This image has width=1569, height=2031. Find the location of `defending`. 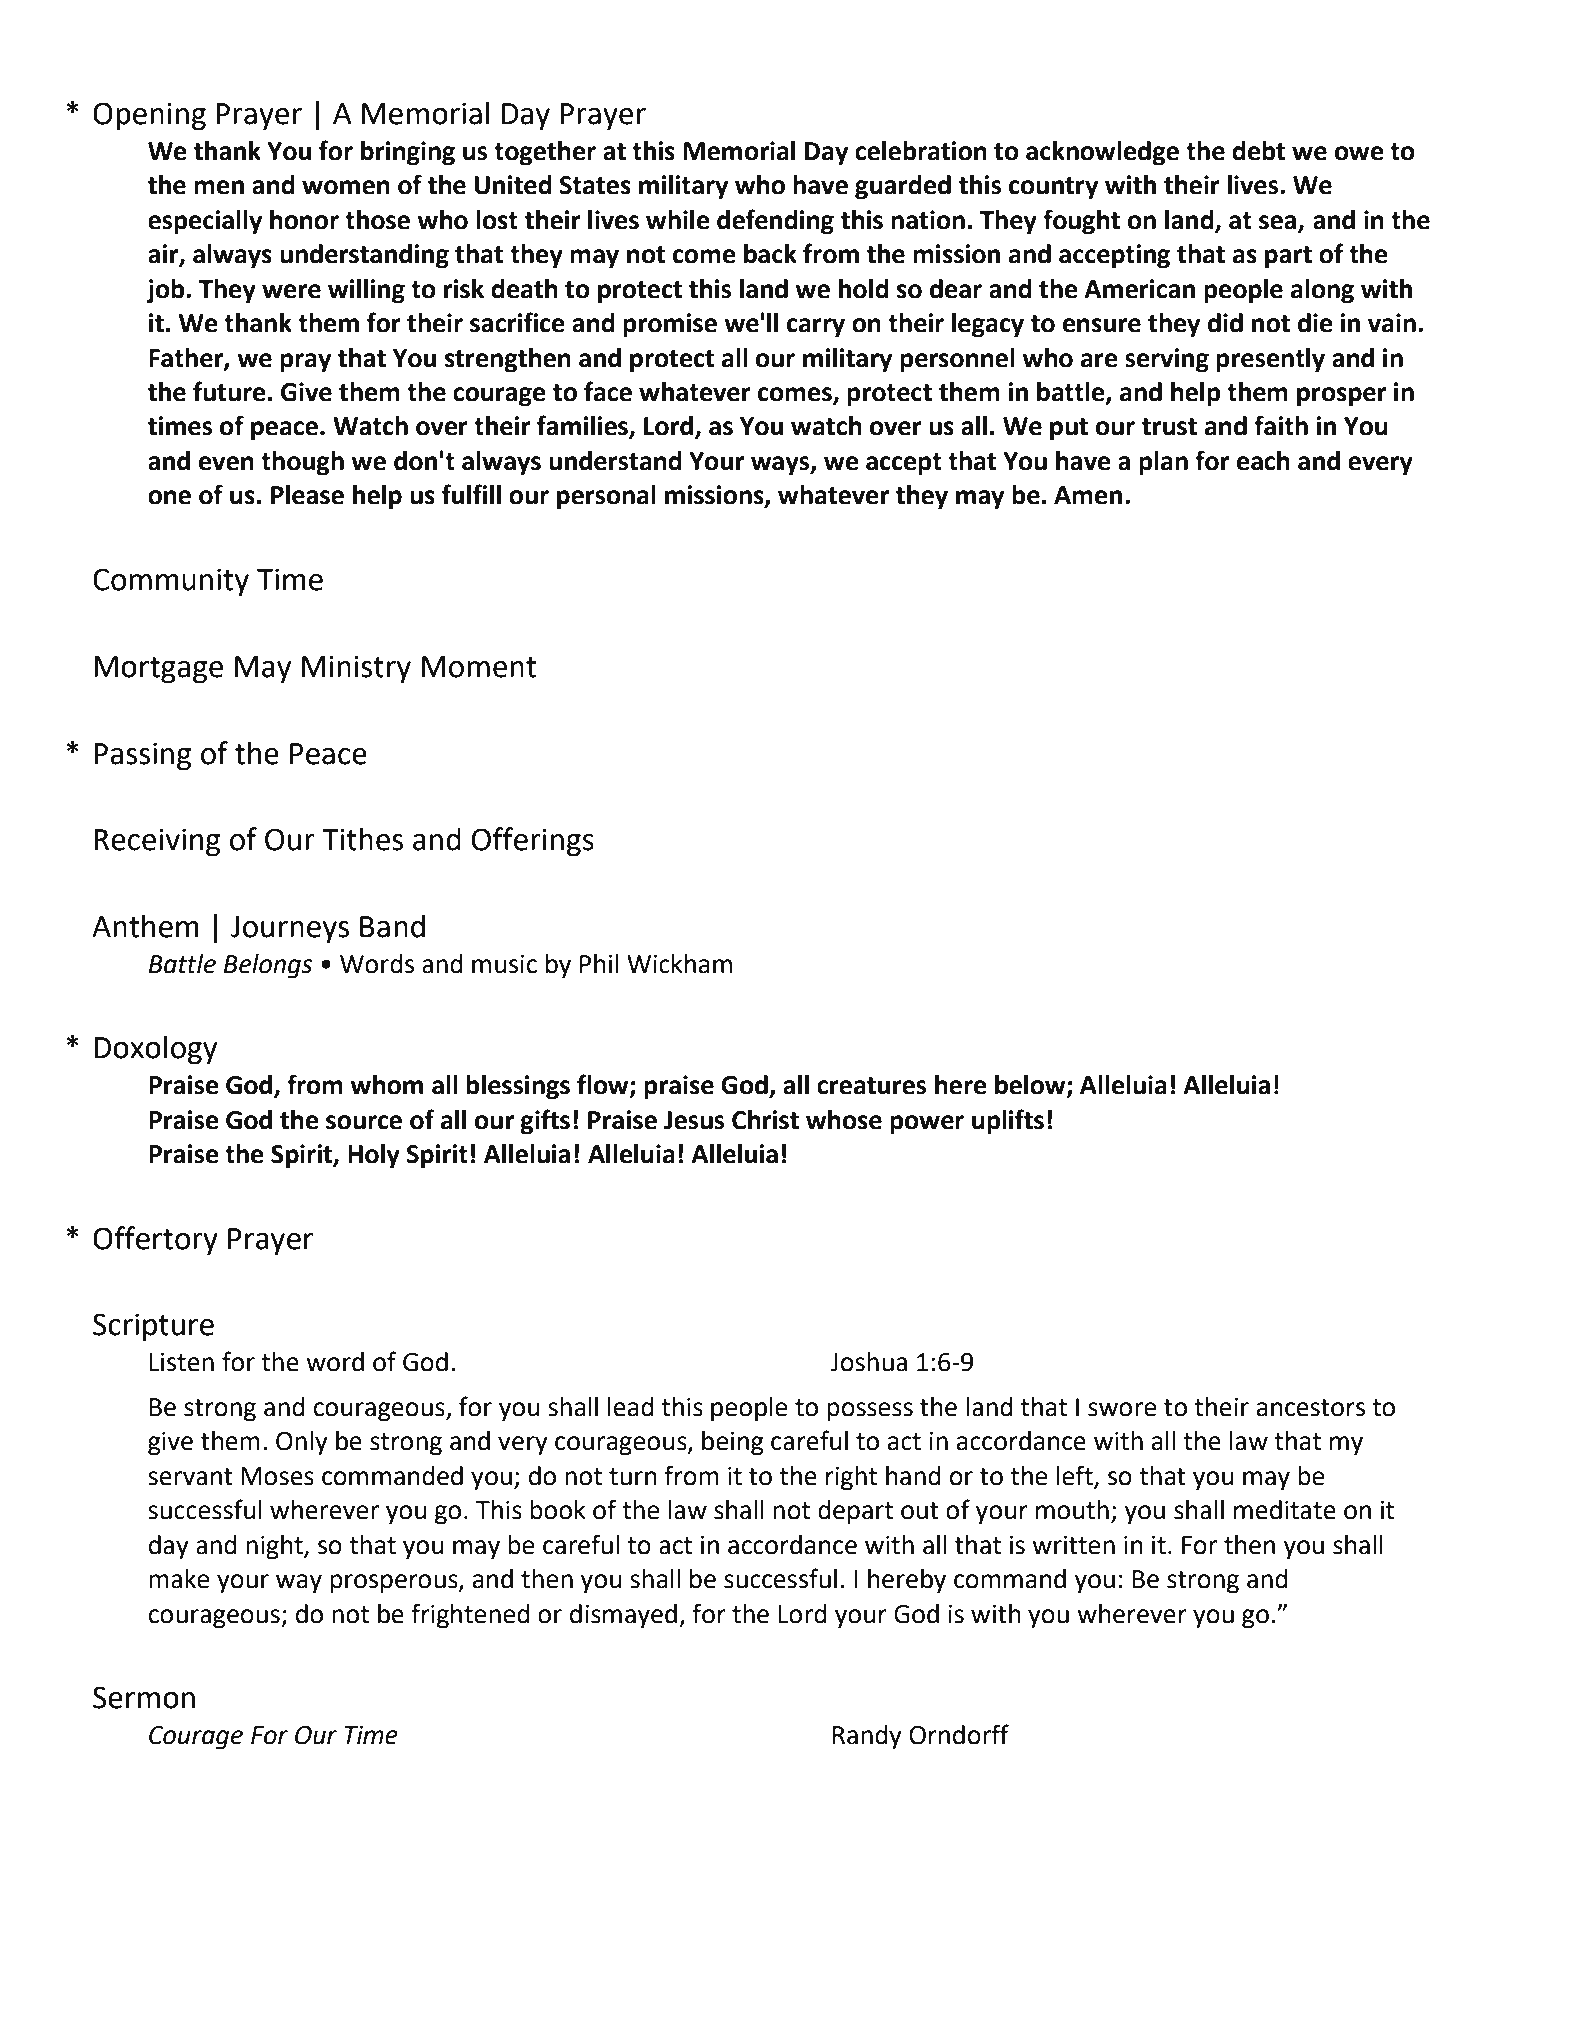

defending is located at coordinates (775, 222).
